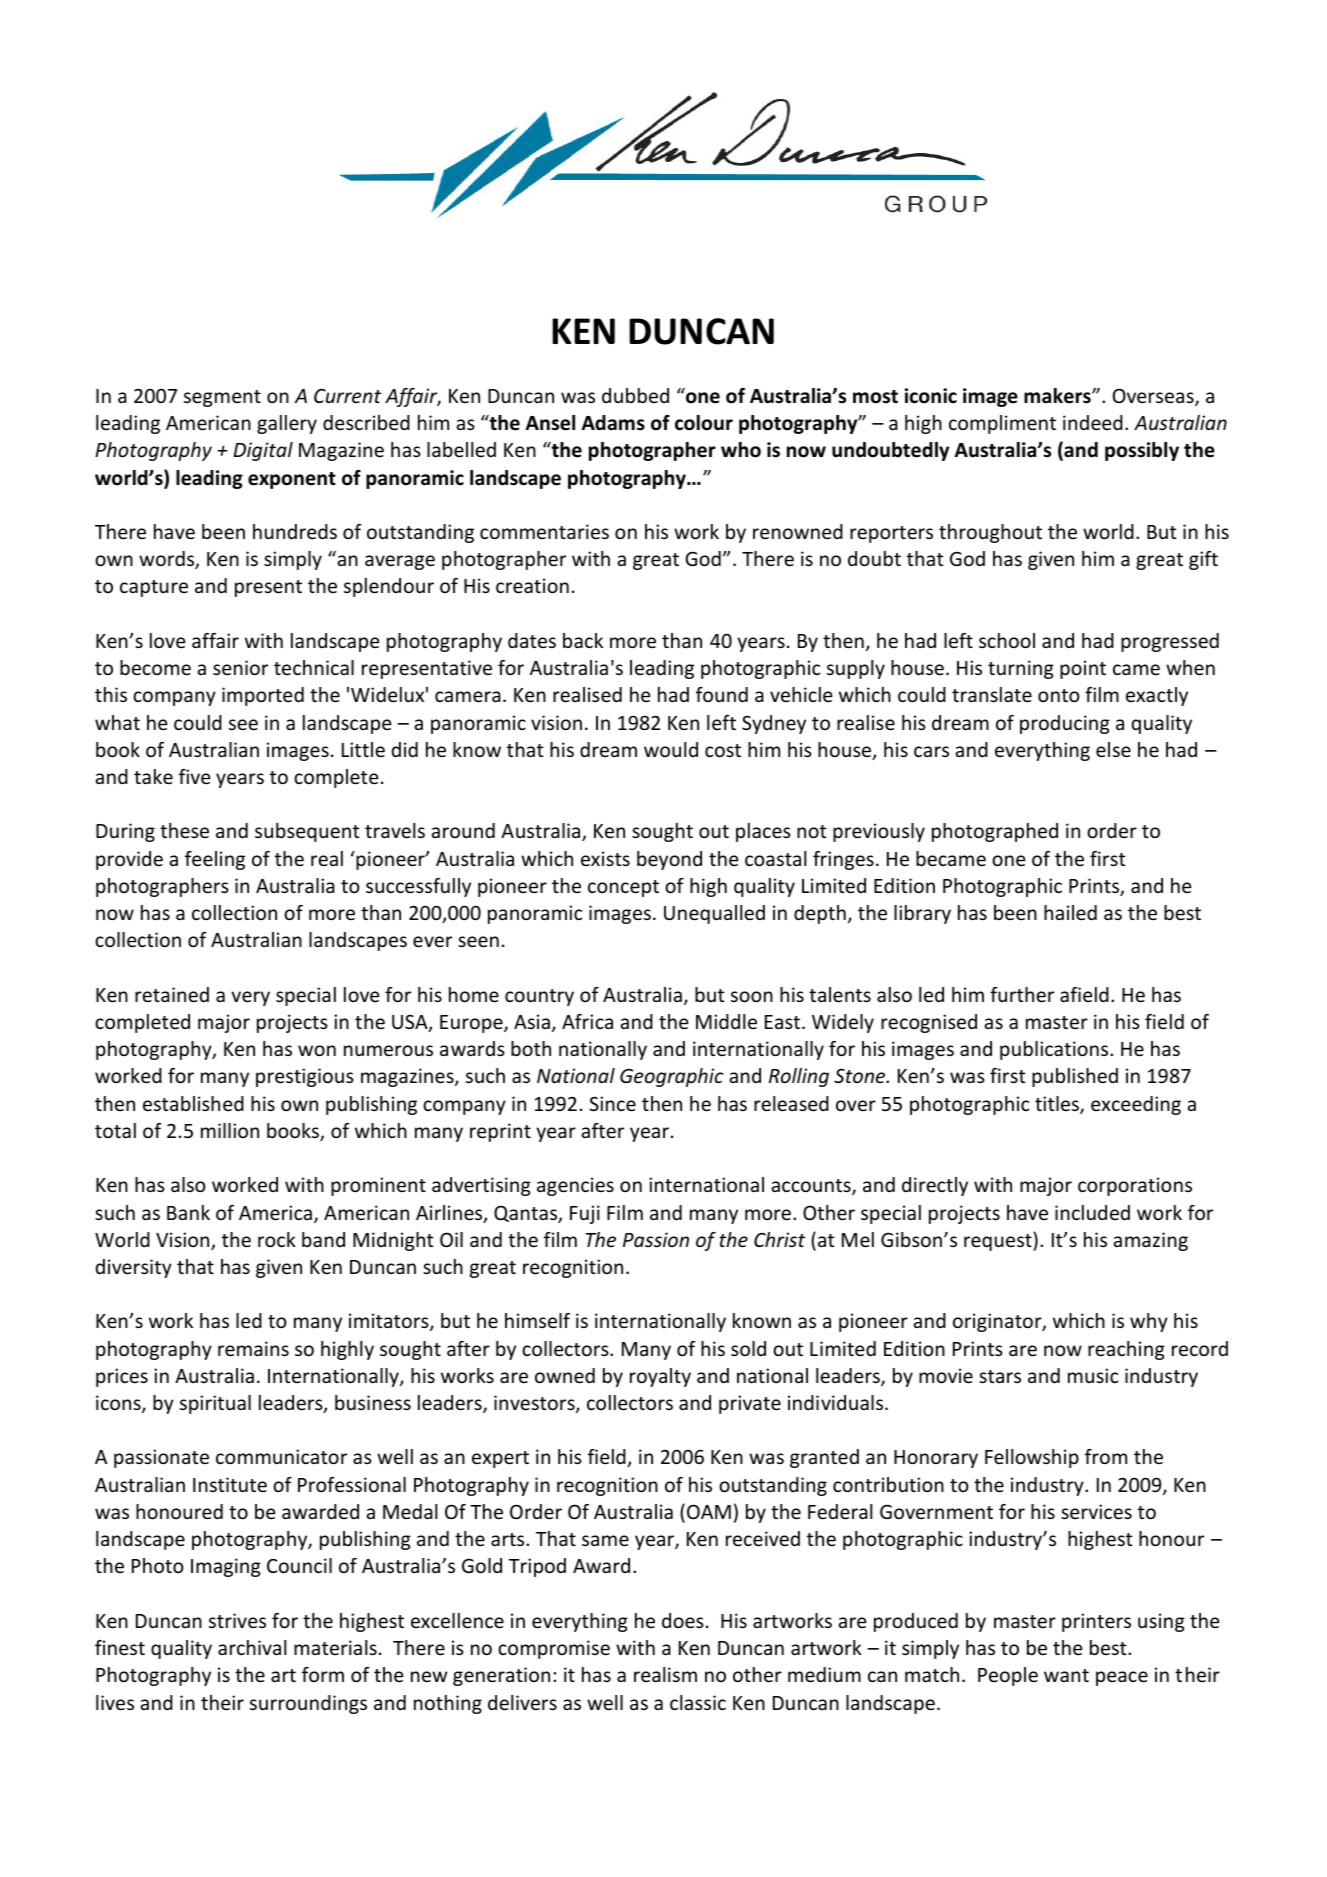 Image resolution: width=1327 pixels, height=1877 pixels. Describe the element at coordinates (1092, 1212) in the page. I see `included` at that location.
